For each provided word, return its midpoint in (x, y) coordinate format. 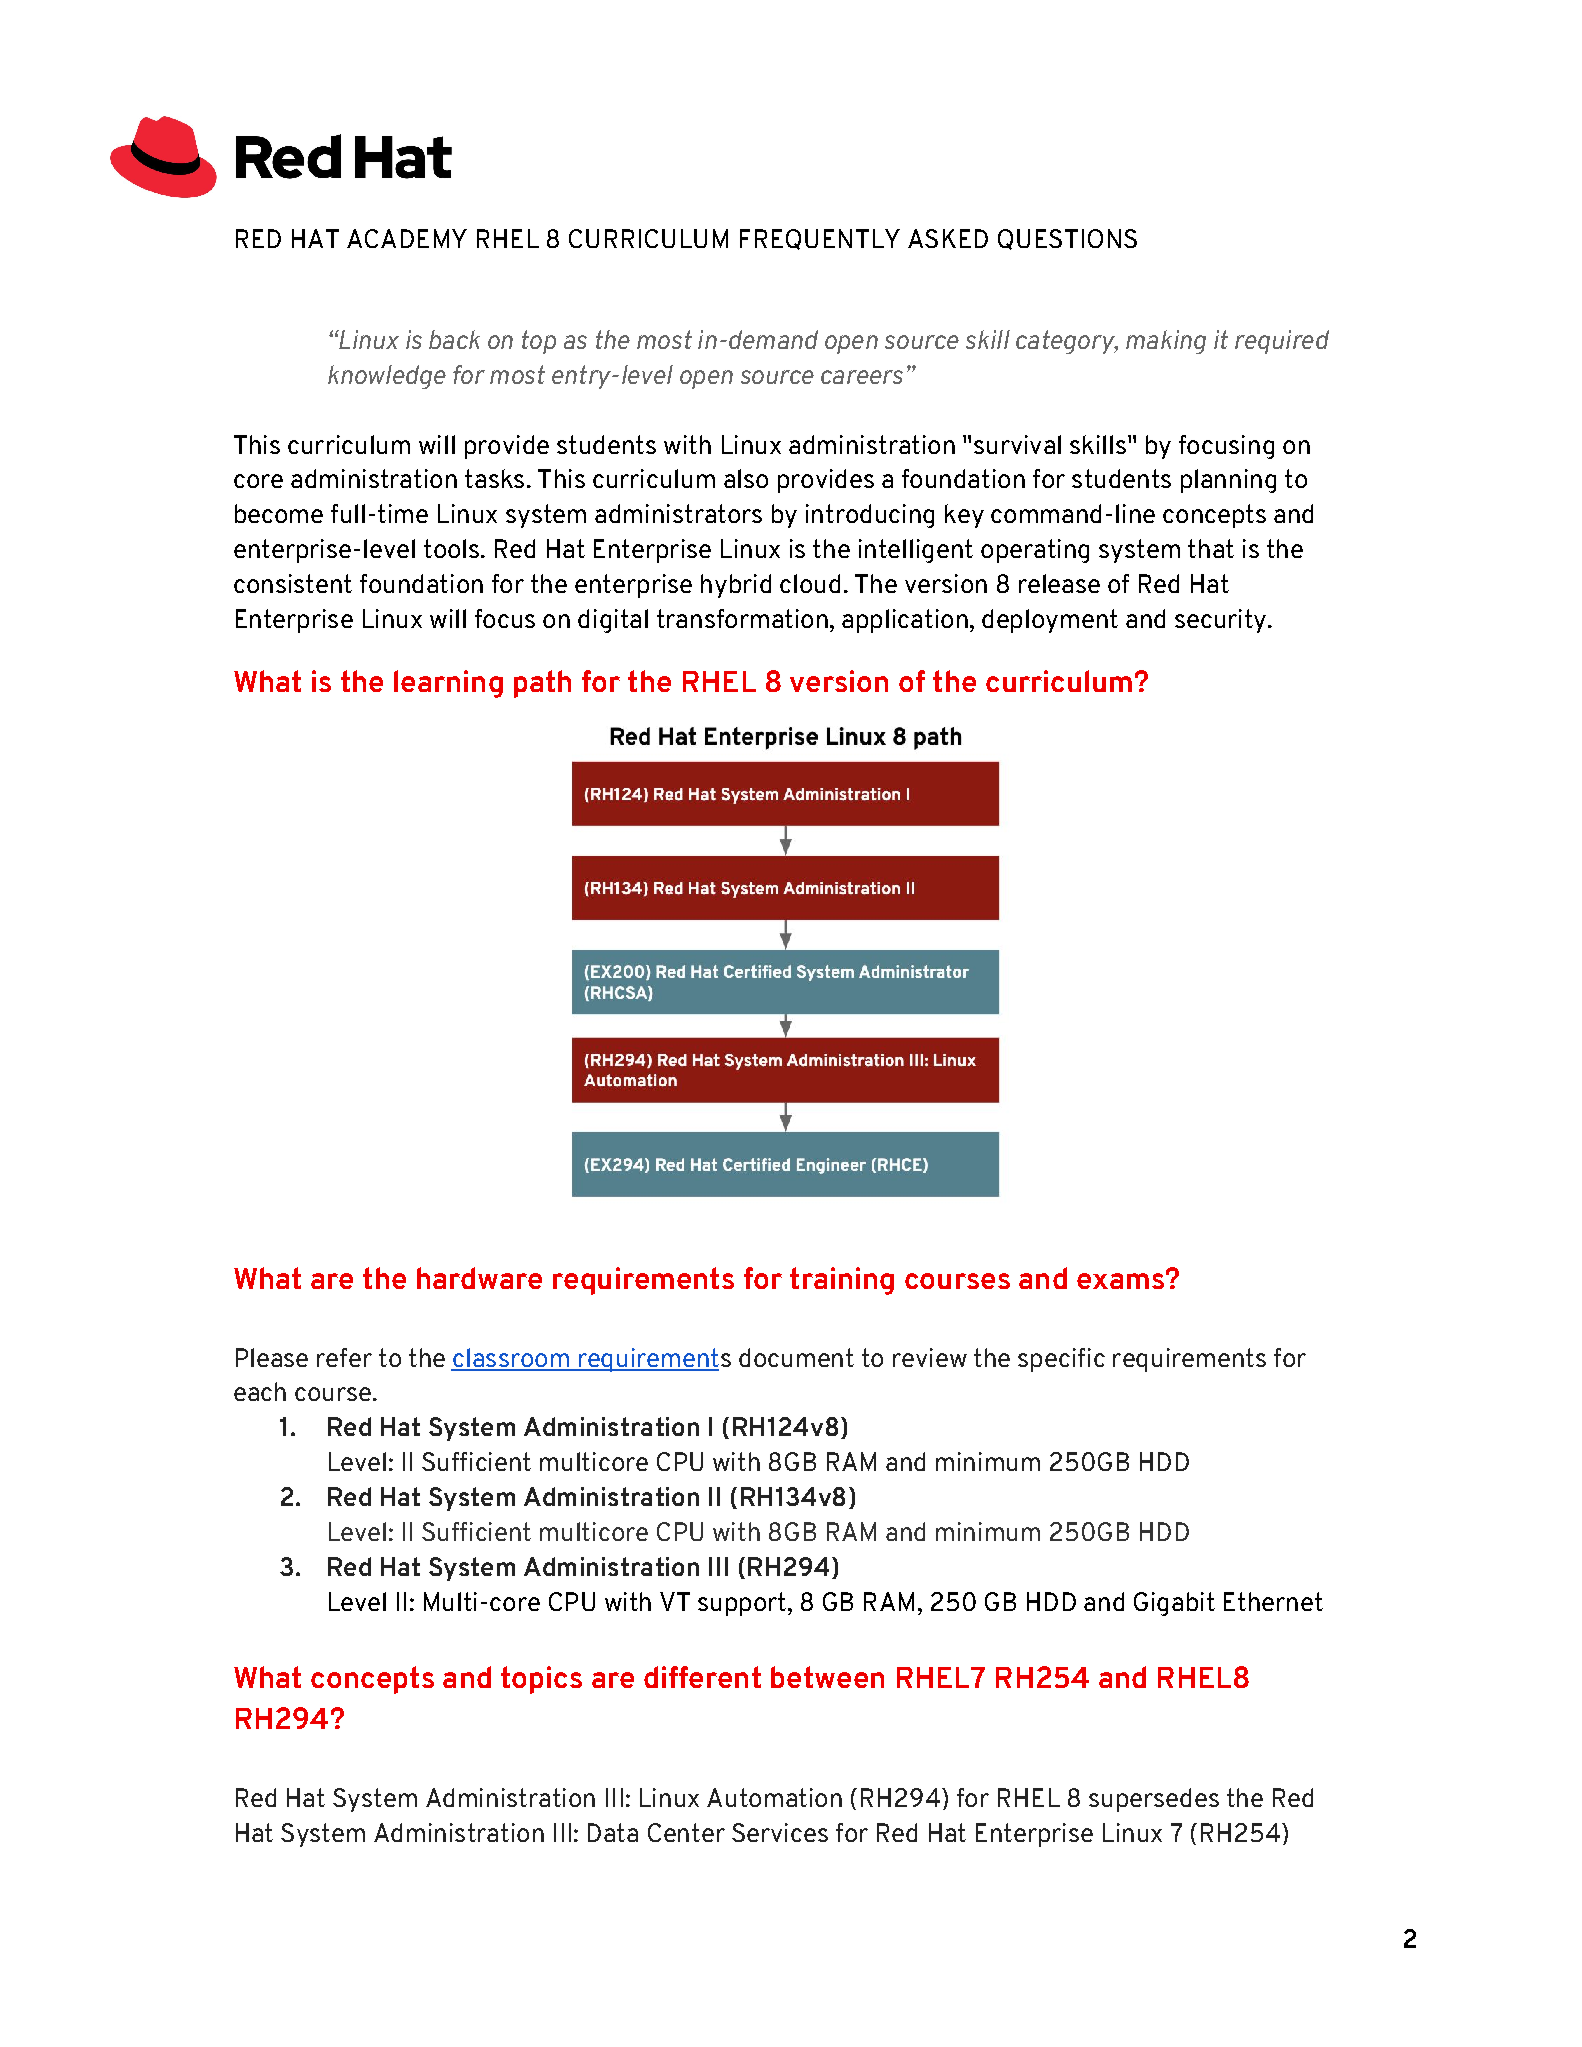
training (842, 1281)
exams (1120, 1281)
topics (541, 1680)
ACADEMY (407, 238)
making (1166, 342)
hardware (479, 1278)
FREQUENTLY (820, 239)
